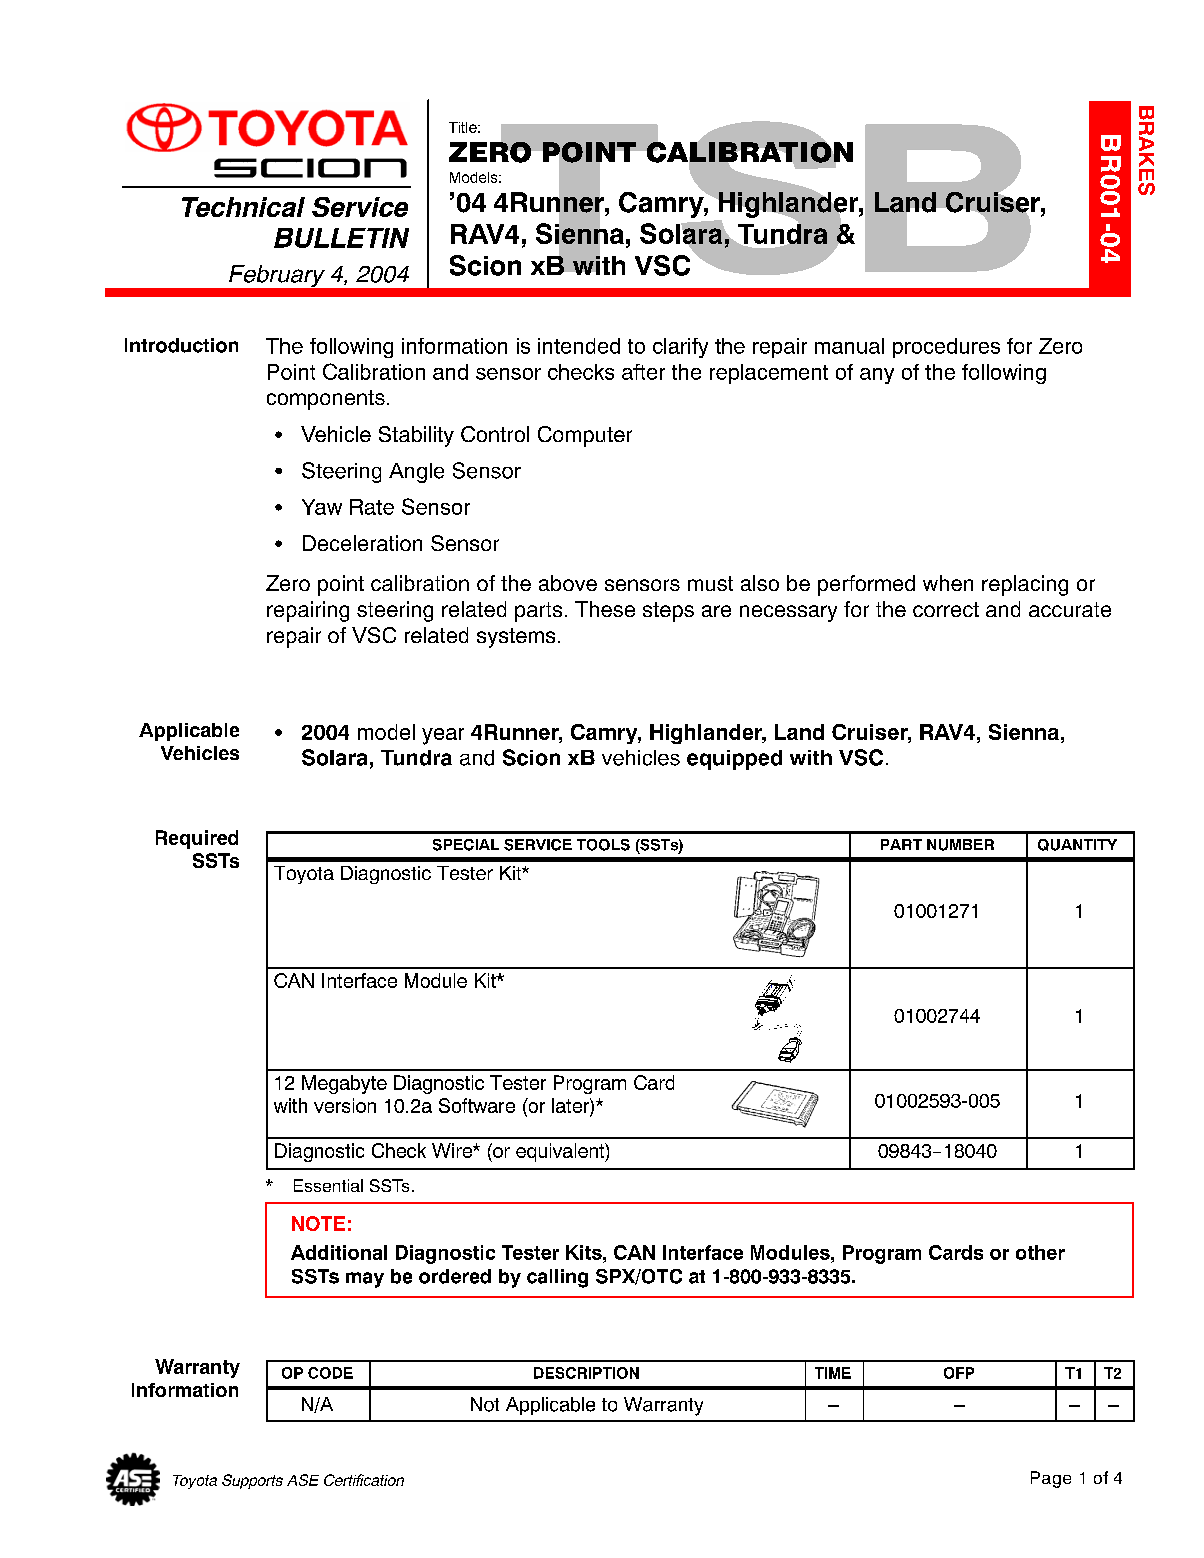 The height and width of the page is (1558, 1204). Describe the element at coordinates (328, 1185) in the page. I see `Essential` at that location.
